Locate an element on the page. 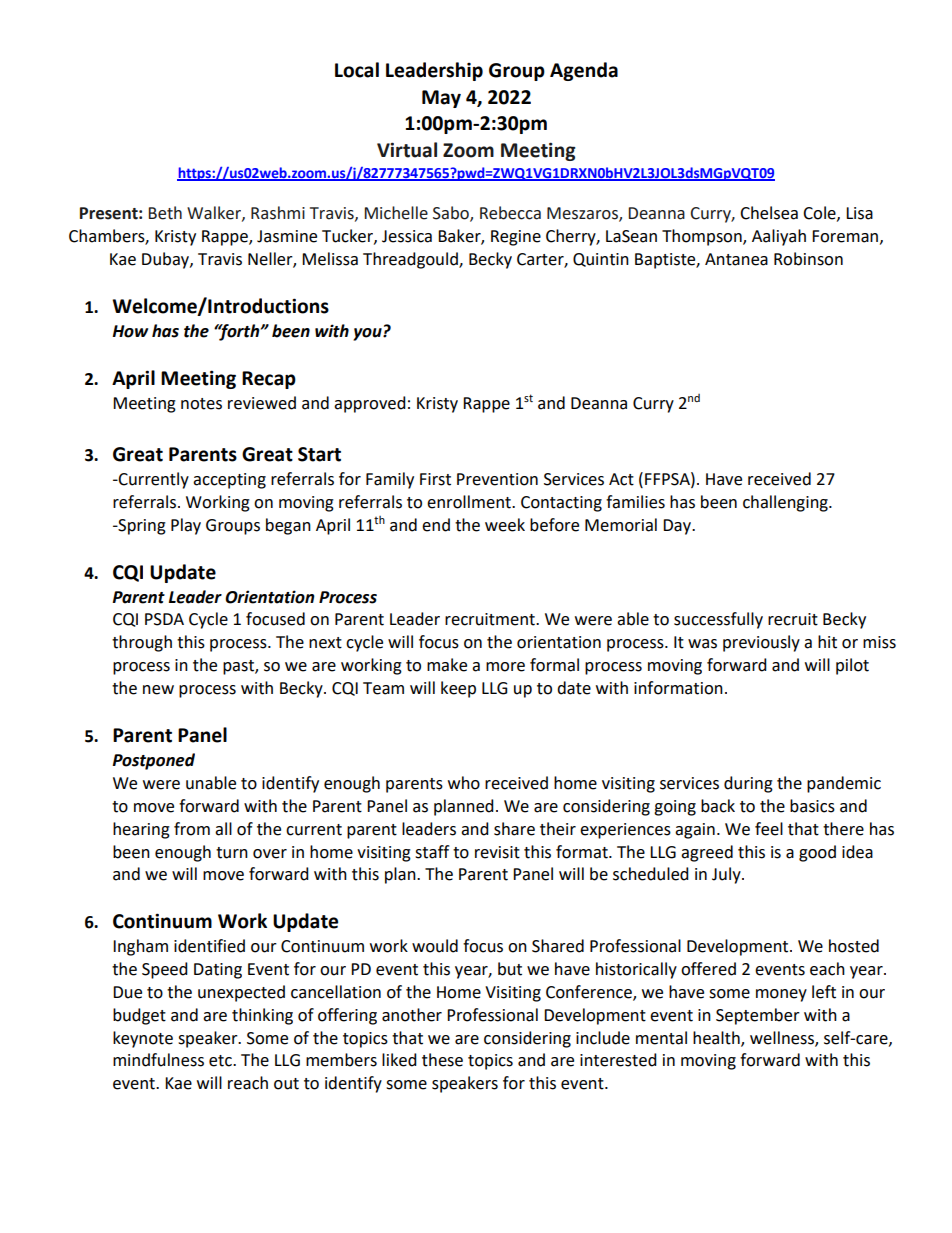 The height and width of the page is (1233, 952). Chelsea is located at coordinates (769, 213).
